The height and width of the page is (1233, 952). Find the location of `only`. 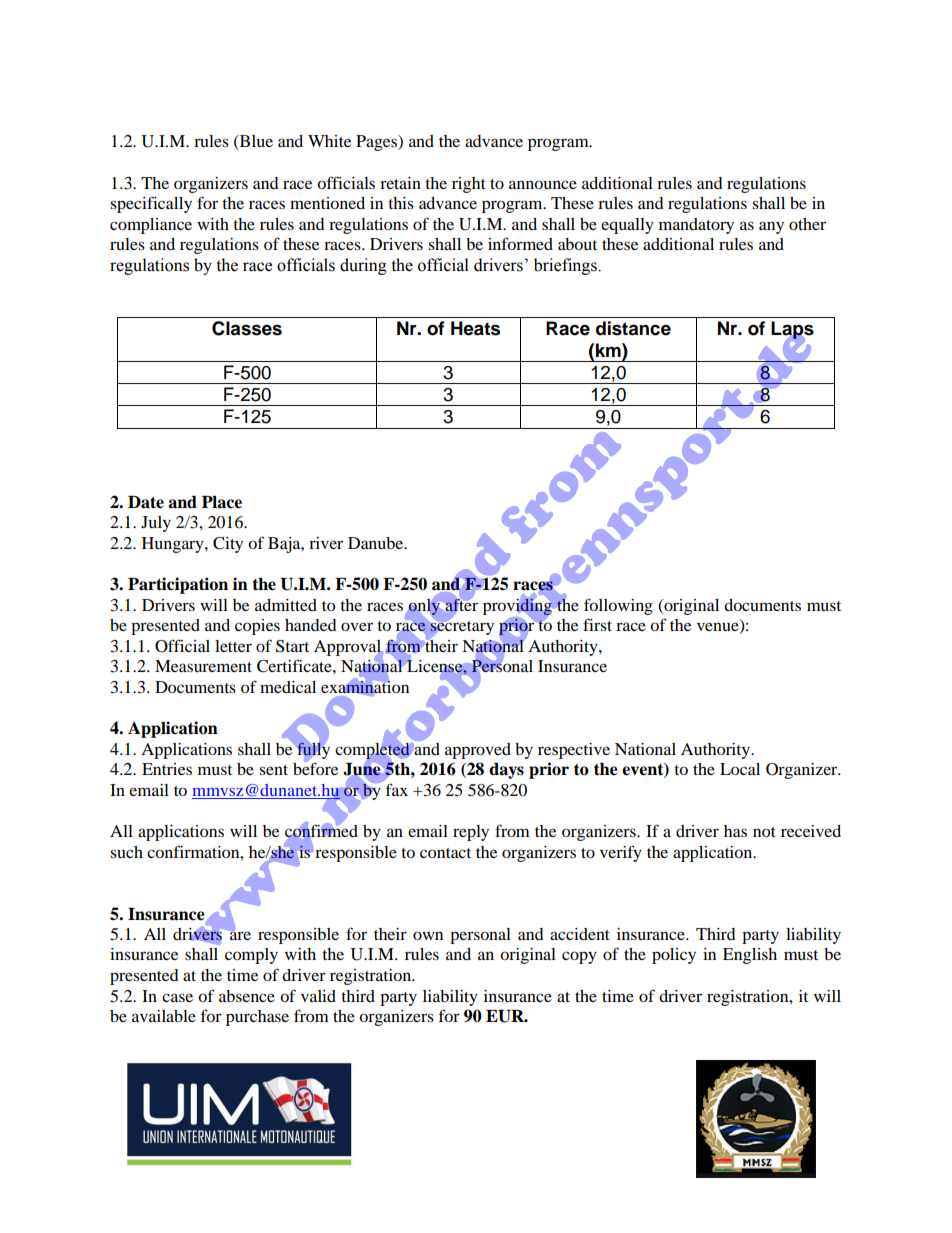

only is located at coordinates (424, 607).
